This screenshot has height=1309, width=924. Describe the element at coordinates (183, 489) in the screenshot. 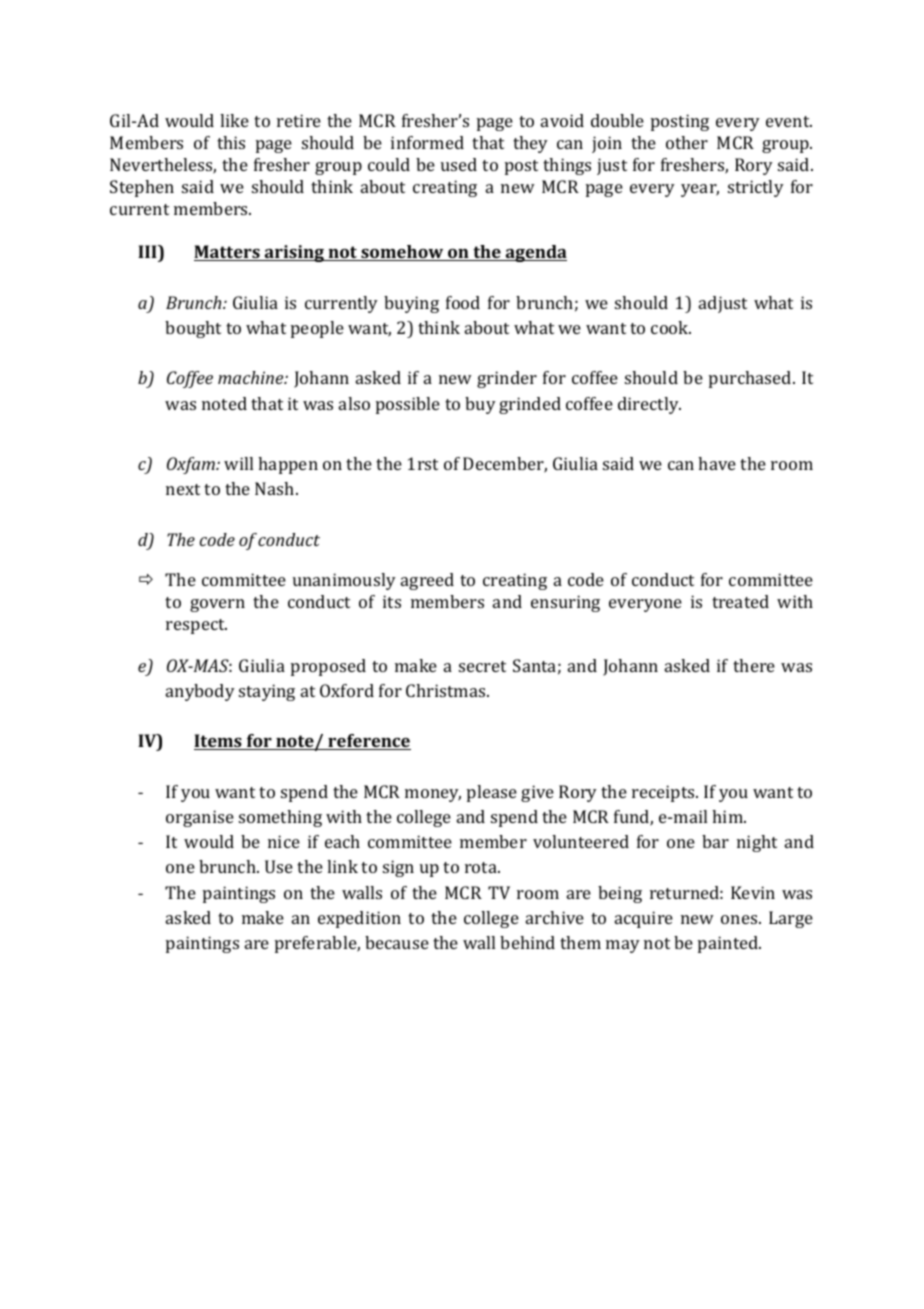

I see `next` at that location.
